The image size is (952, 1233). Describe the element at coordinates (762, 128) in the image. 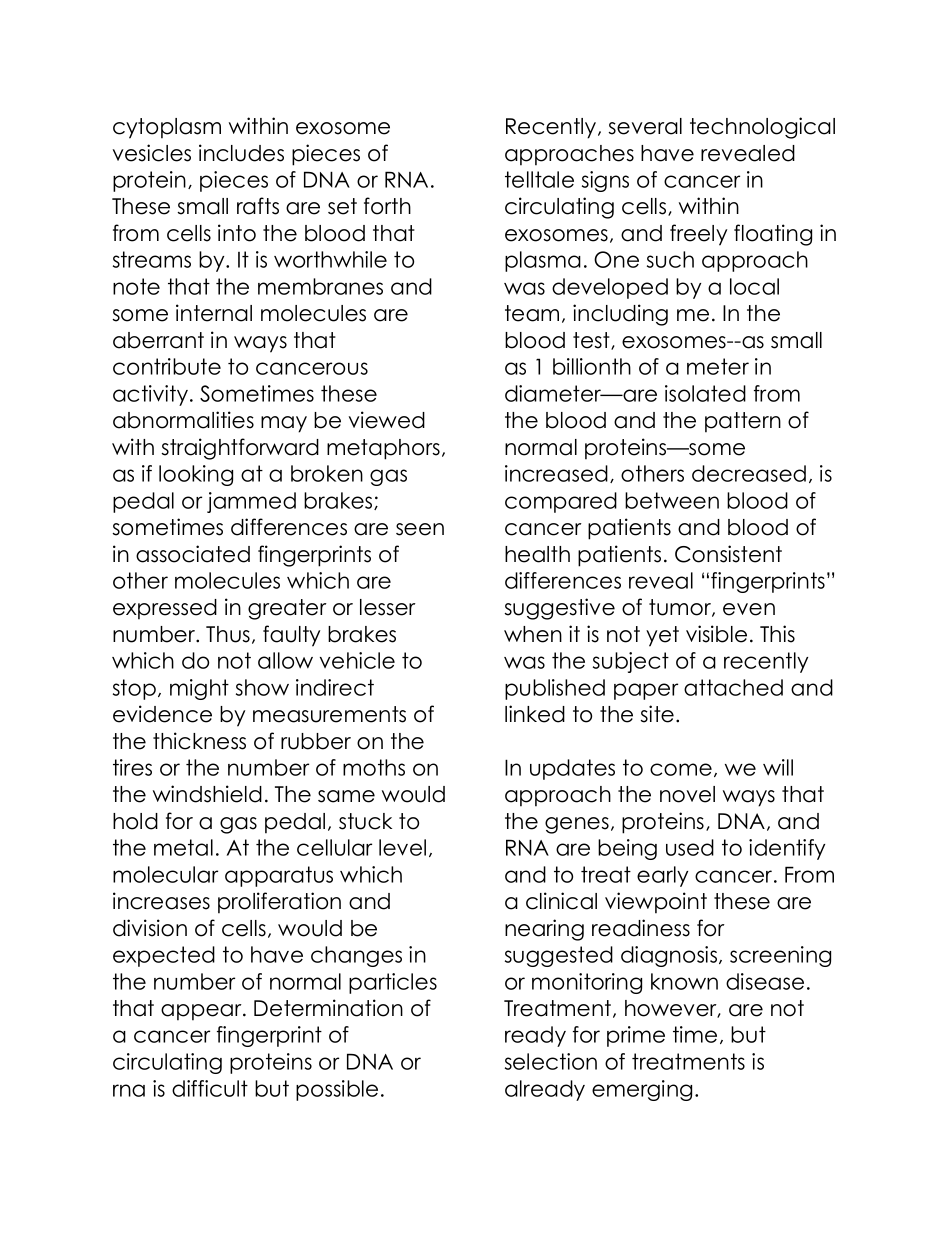

I see `technological` at that location.
